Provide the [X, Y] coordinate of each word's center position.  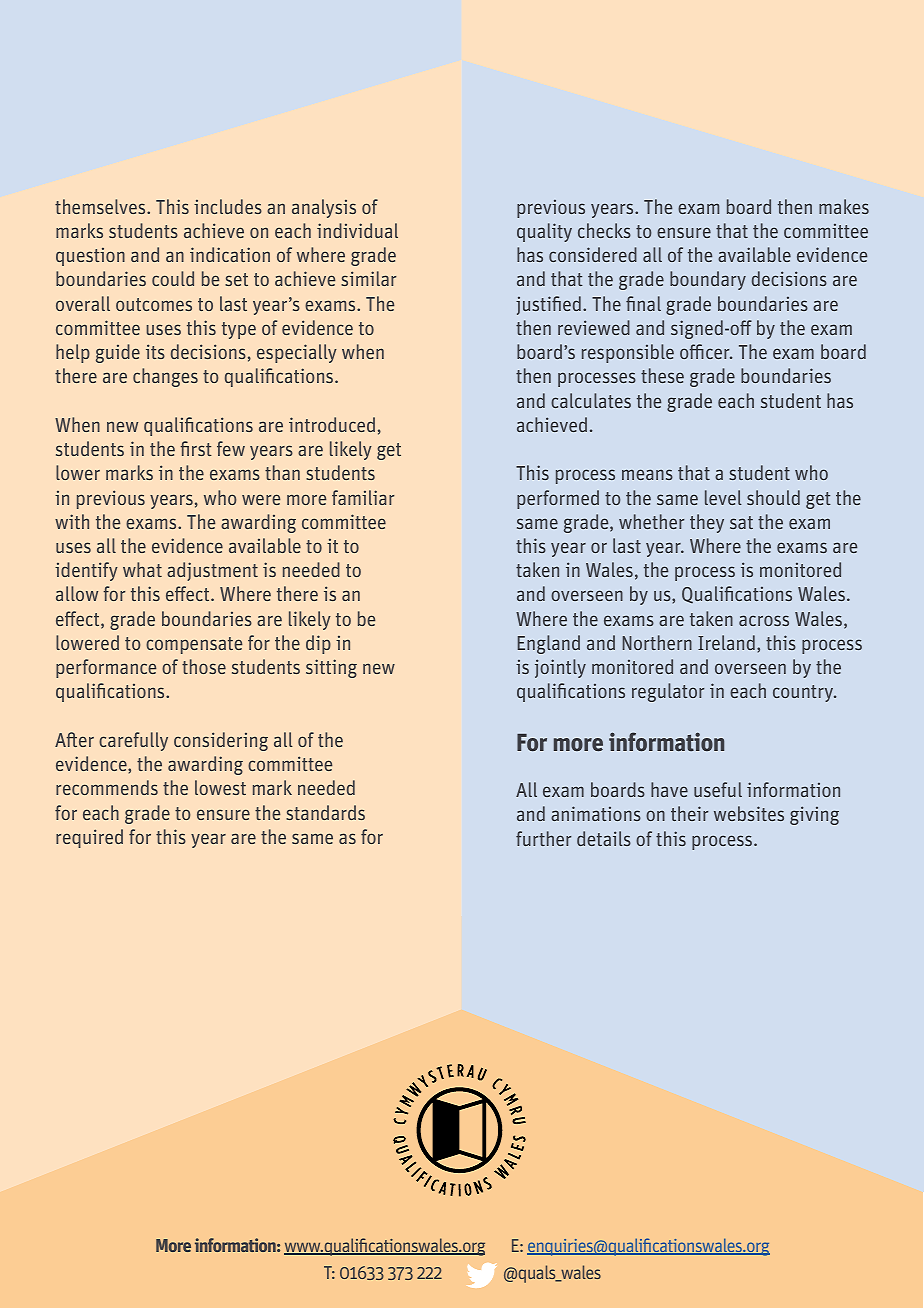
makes [844, 206]
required [89, 838]
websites [749, 813]
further [543, 838]
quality [544, 232]
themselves [101, 206]
